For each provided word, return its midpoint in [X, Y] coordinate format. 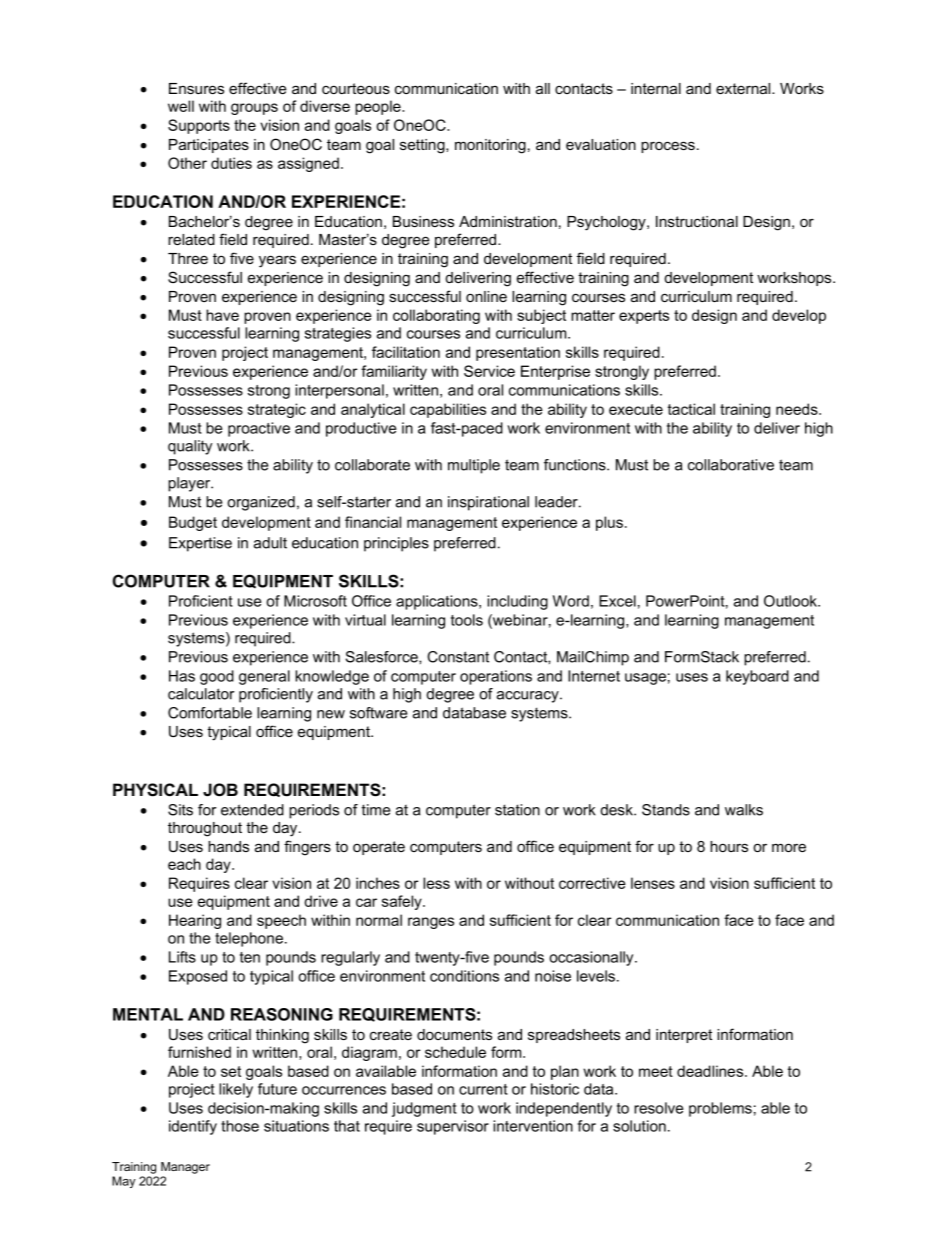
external [744, 88]
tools [467, 620]
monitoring [490, 146]
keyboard [757, 677]
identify [193, 1127]
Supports [199, 126]
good [217, 677]
